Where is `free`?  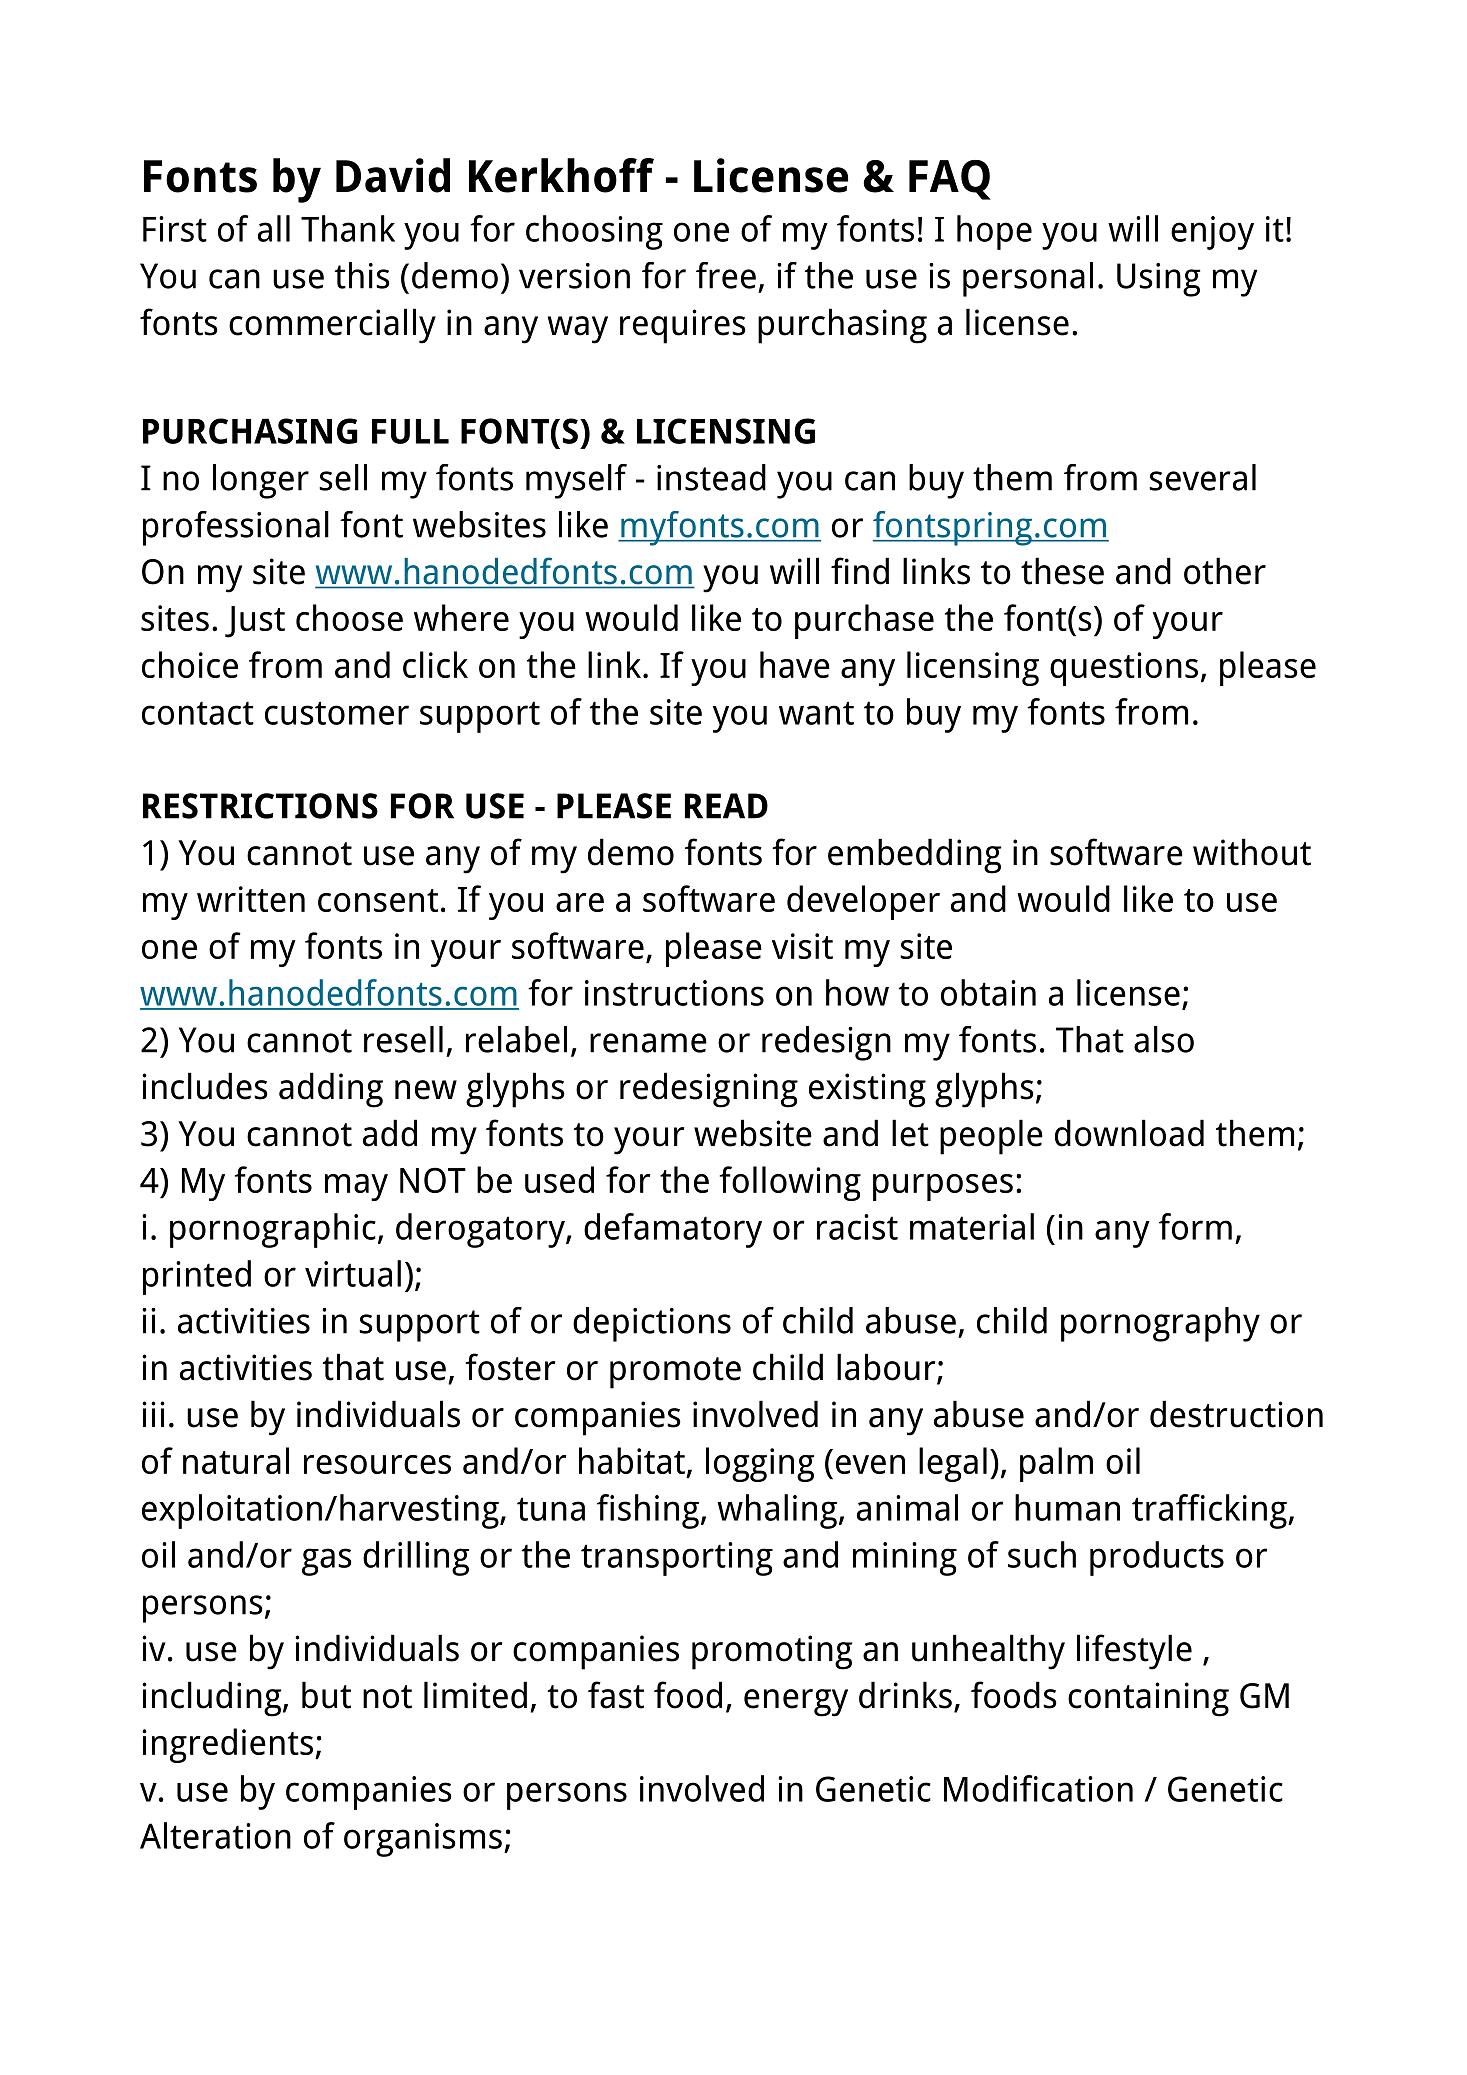
free is located at coordinates (726, 275).
